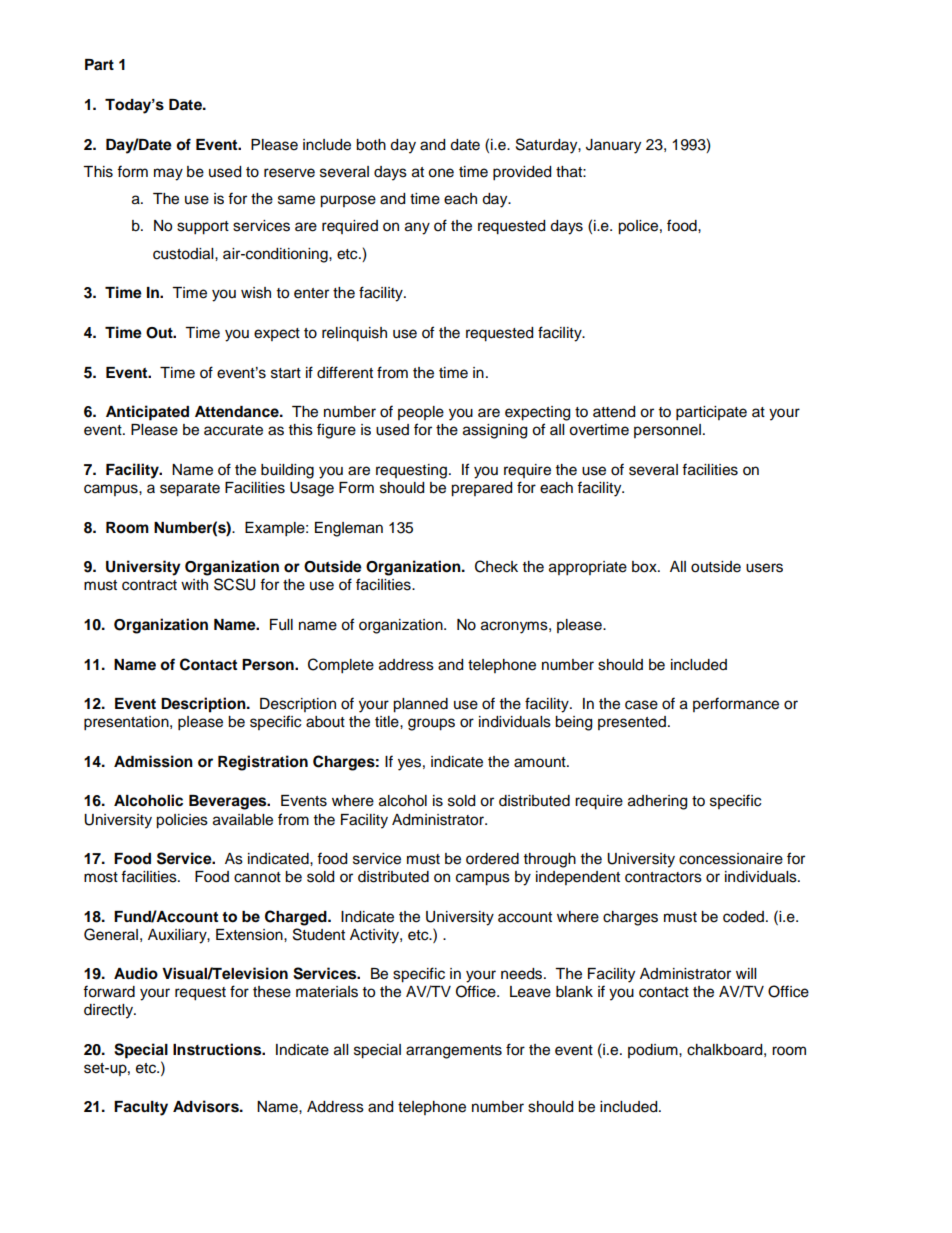 The width and height of the screenshot is (952, 1233). I want to click on may, so click(168, 174).
